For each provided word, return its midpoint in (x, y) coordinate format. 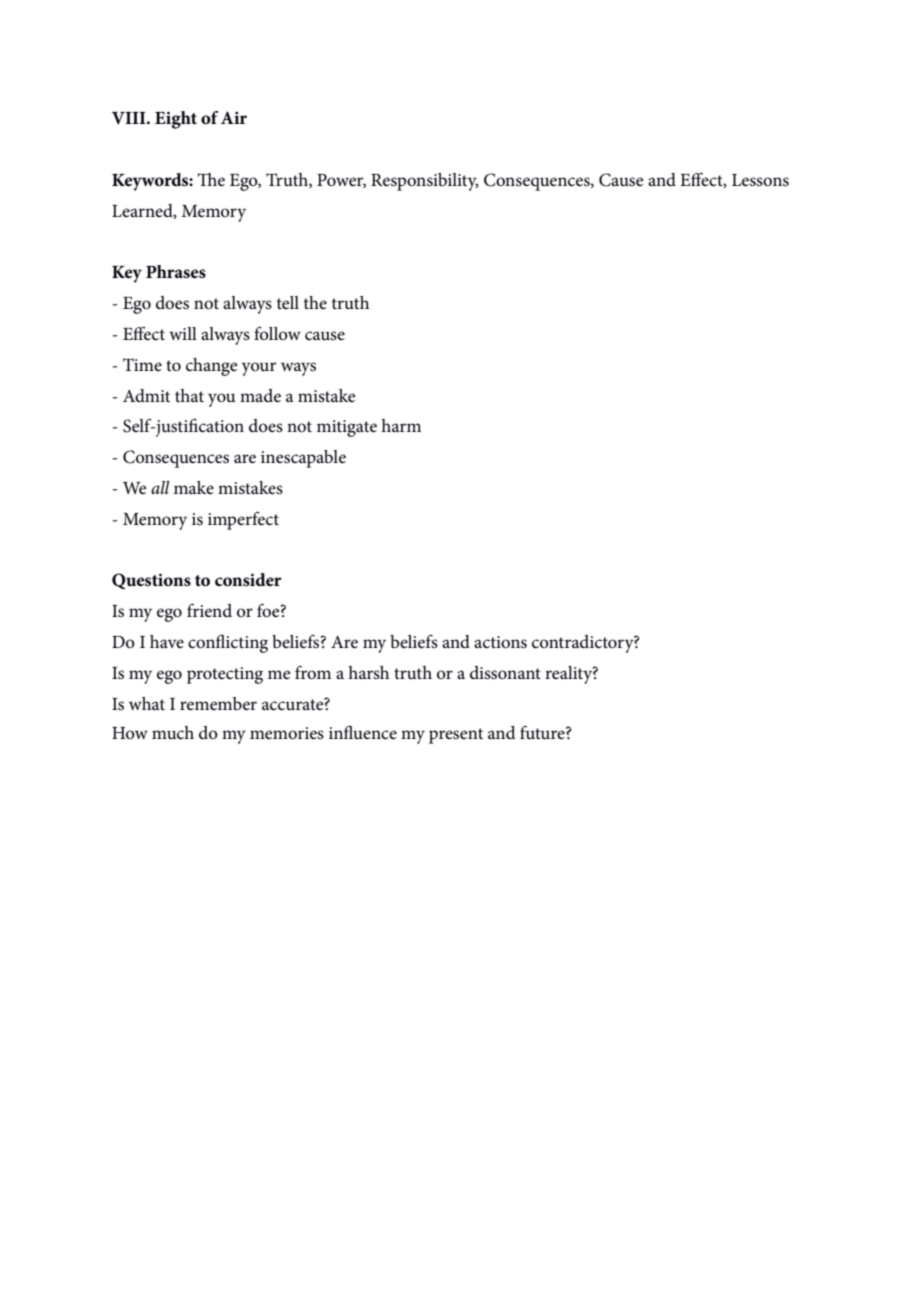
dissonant (505, 673)
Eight (176, 120)
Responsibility (425, 182)
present (456, 736)
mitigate (347, 428)
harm (401, 425)
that (189, 395)
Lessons (760, 180)
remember (218, 704)
